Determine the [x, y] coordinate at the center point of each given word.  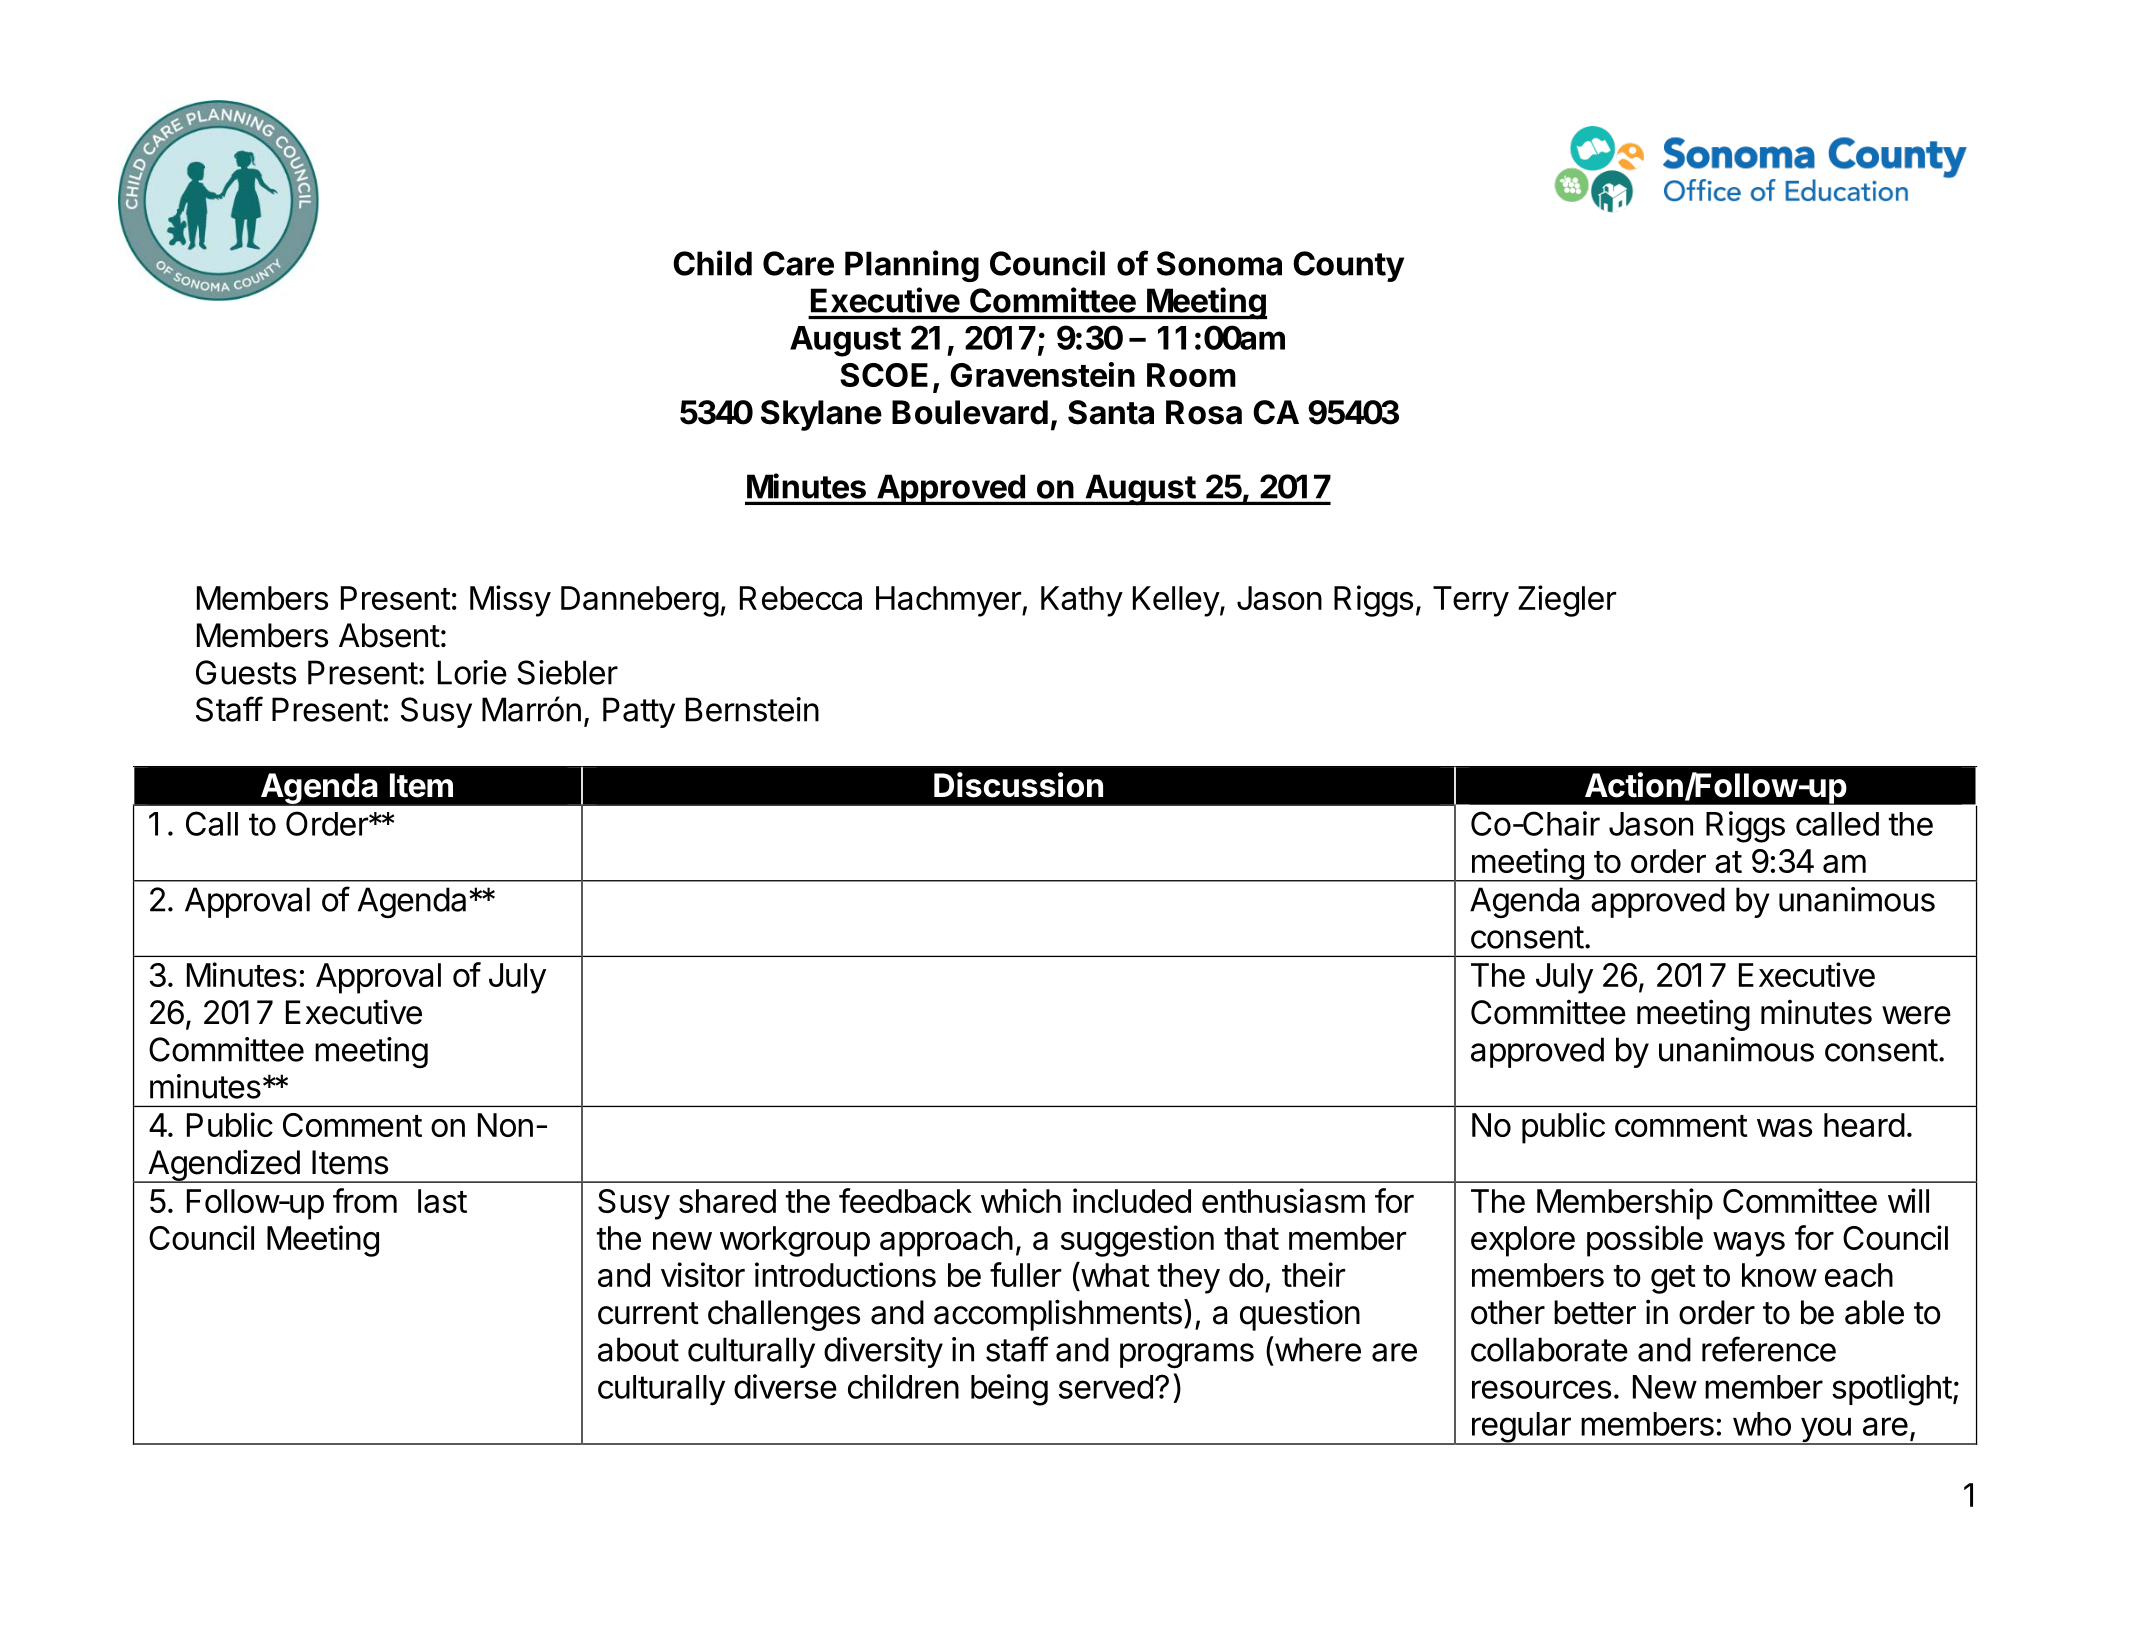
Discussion [1018, 785]
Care [798, 263]
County [1348, 266]
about [638, 1349]
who [1762, 1424]
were [1916, 1015]
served [1106, 1387]
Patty [639, 712]
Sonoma [1219, 263]
